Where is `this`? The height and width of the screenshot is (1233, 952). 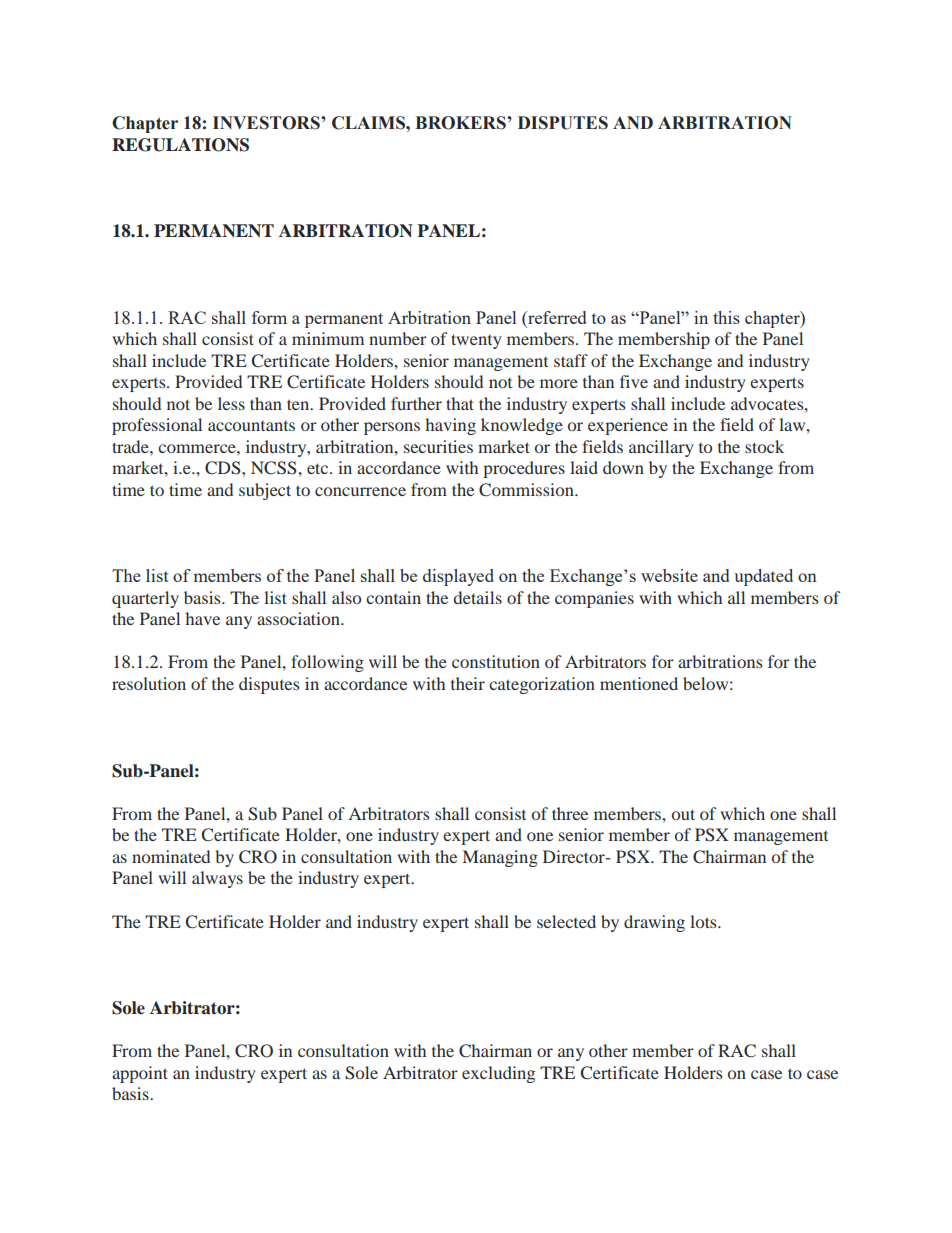
this is located at coordinates (726, 317).
